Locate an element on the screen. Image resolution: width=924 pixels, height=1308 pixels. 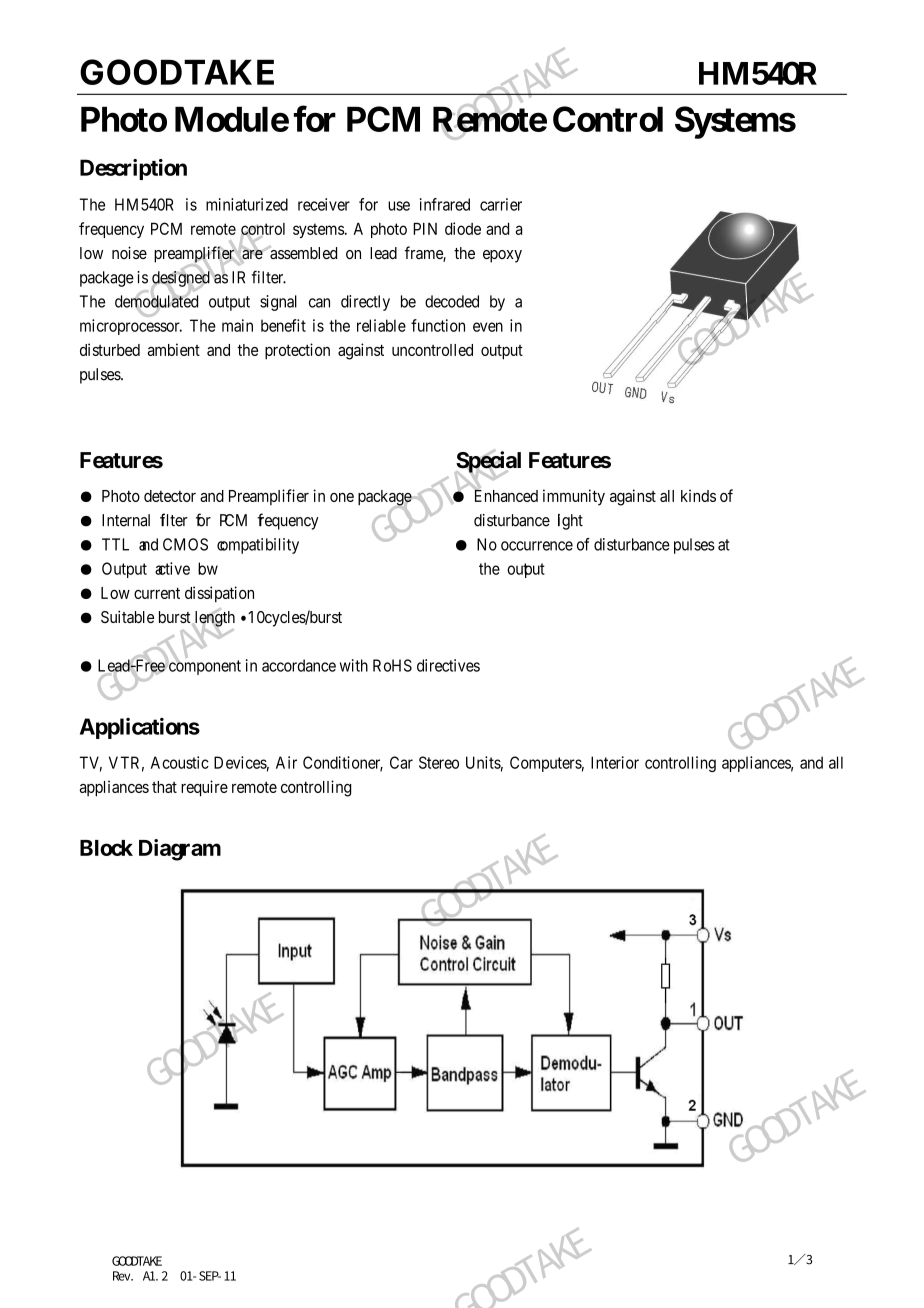
use is located at coordinates (399, 206).
